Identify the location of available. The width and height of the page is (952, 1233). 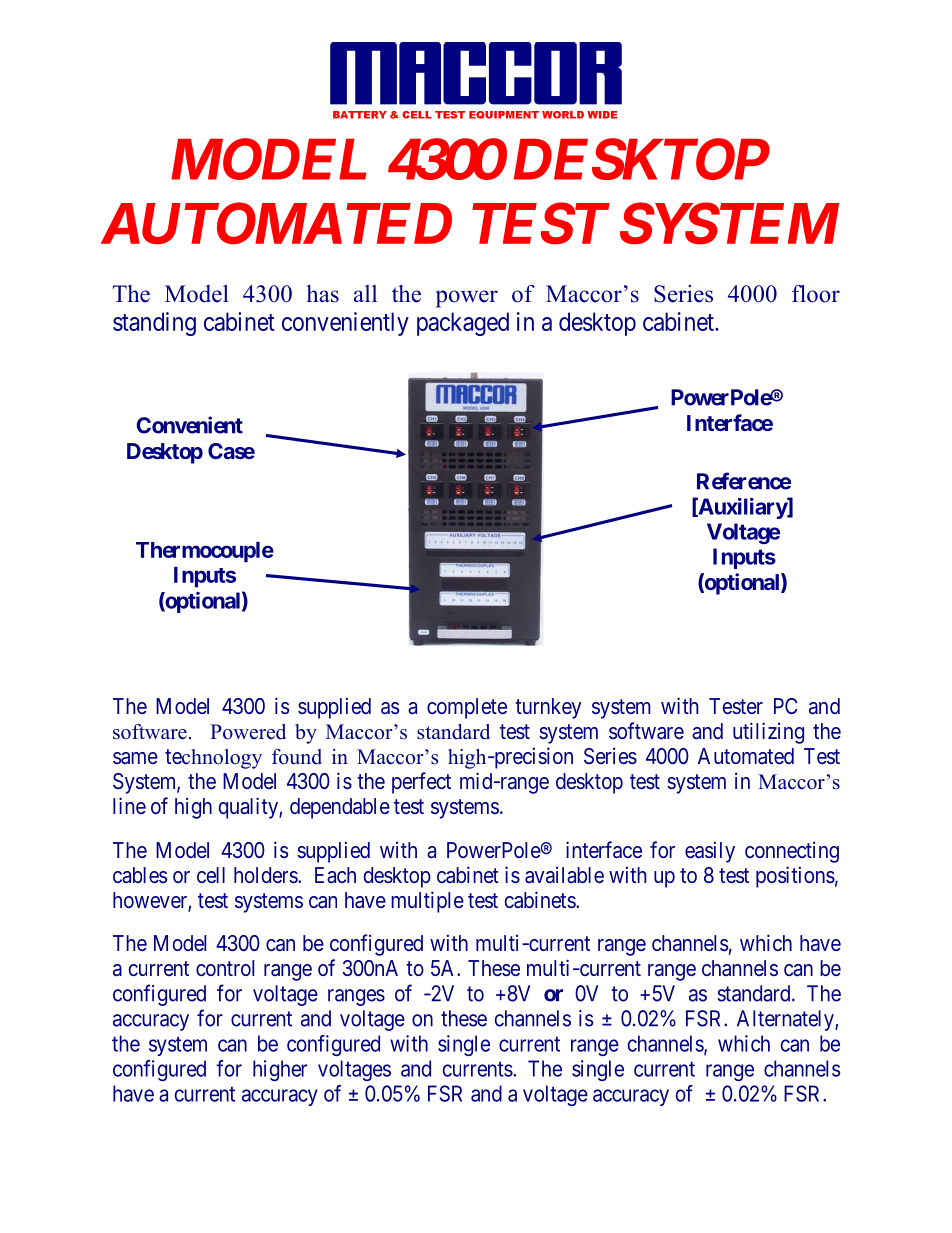
(564, 875).
